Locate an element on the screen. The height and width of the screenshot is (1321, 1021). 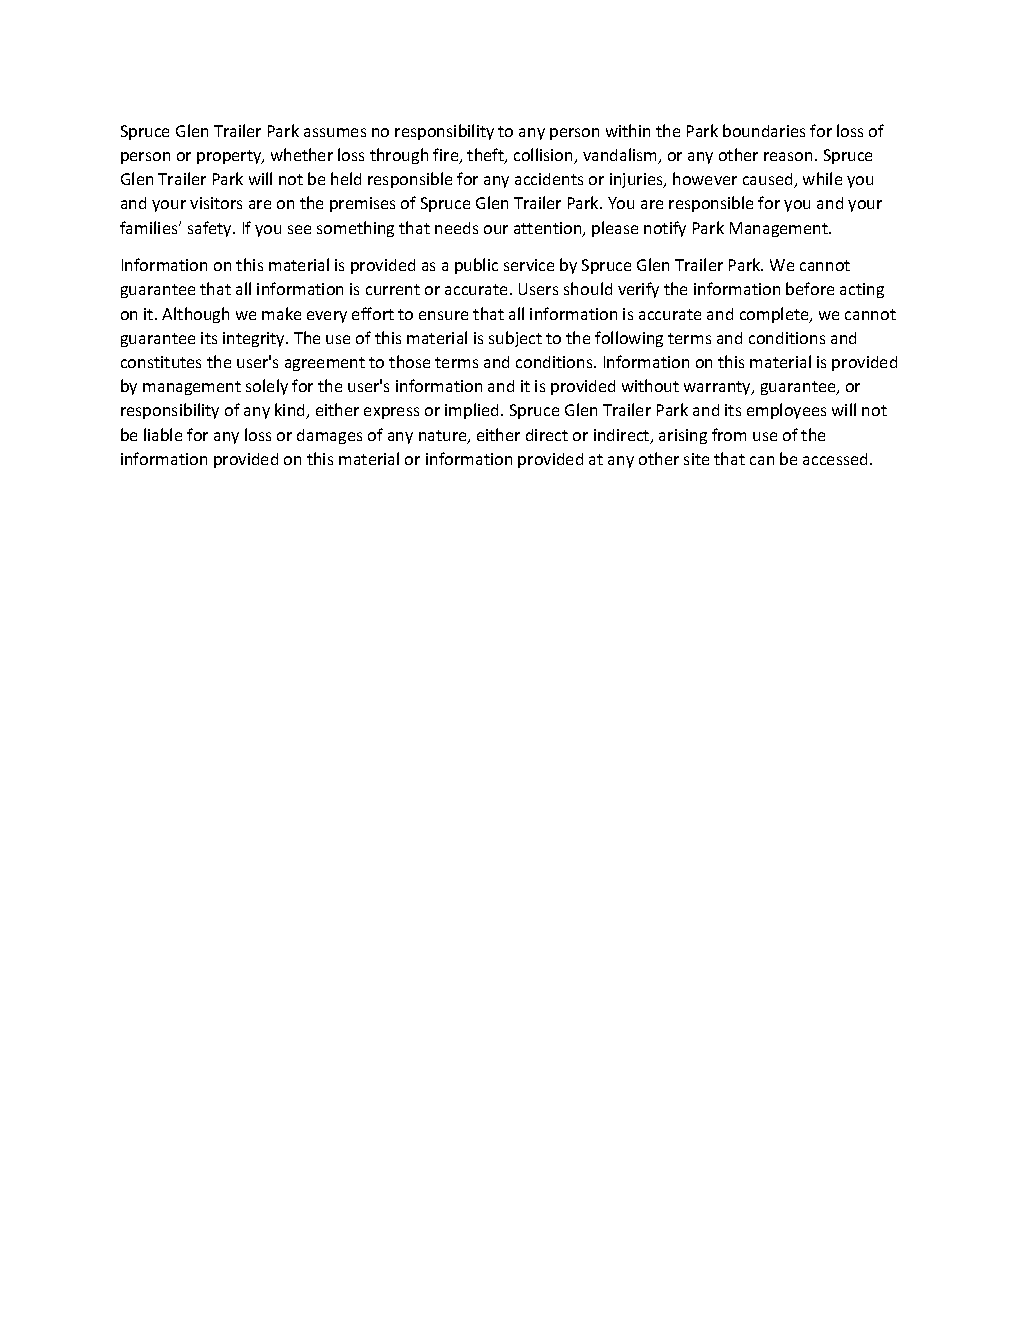
liable is located at coordinates (163, 434).
